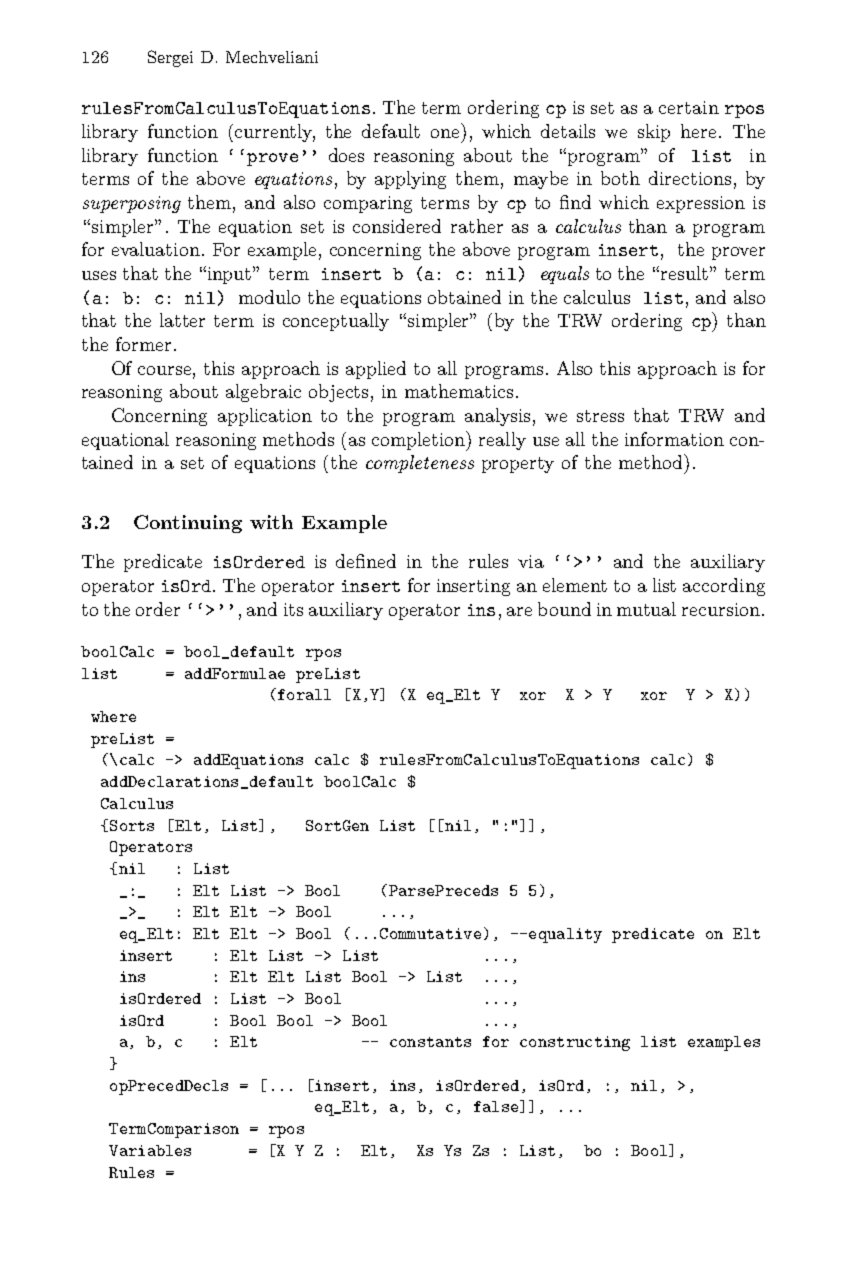 The height and width of the document is (1262, 841). What do you see at coordinates (420, 441) in the document?
I see `completion` at bounding box center [420, 441].
